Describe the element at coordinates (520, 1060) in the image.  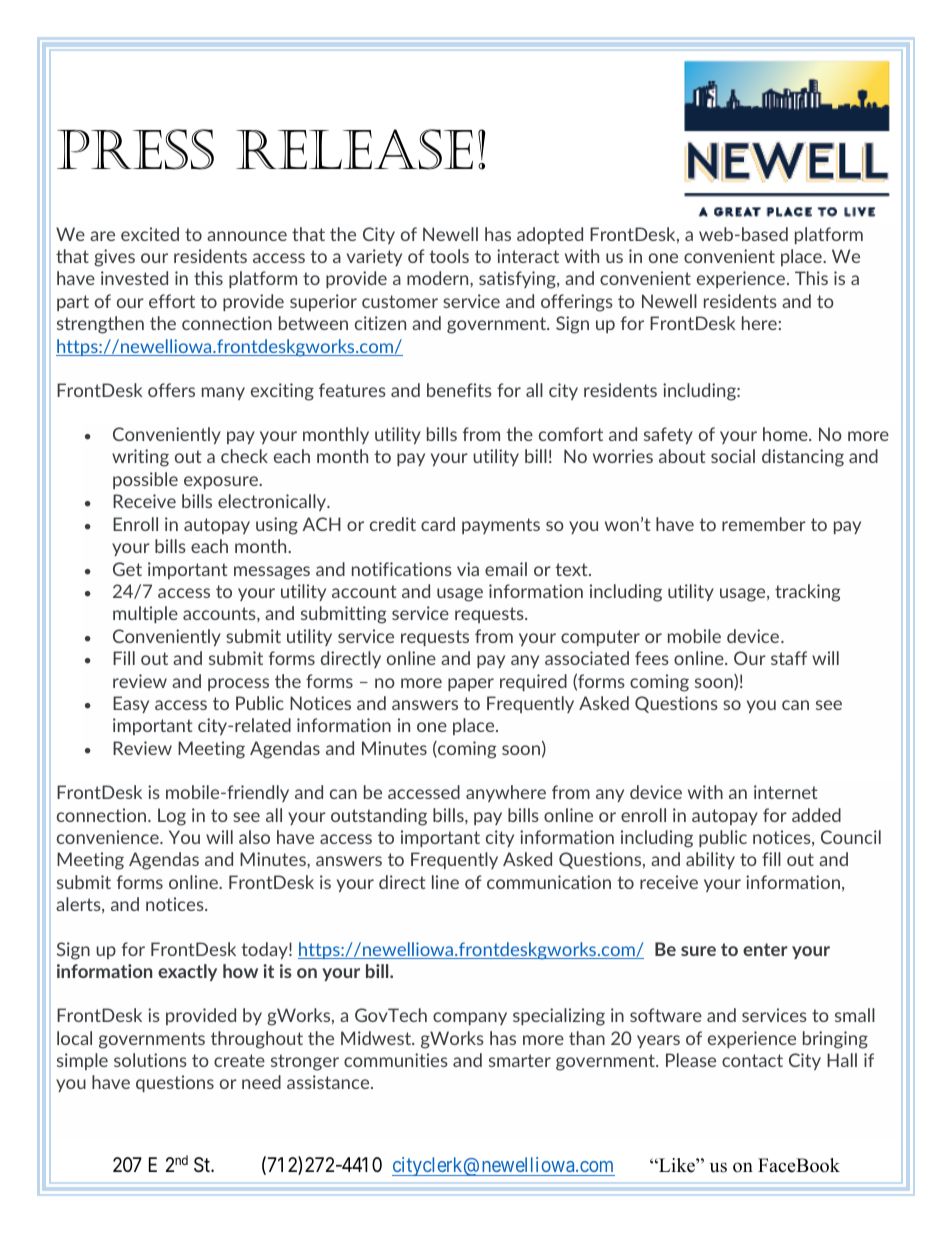
I see `smarter` at that location.
